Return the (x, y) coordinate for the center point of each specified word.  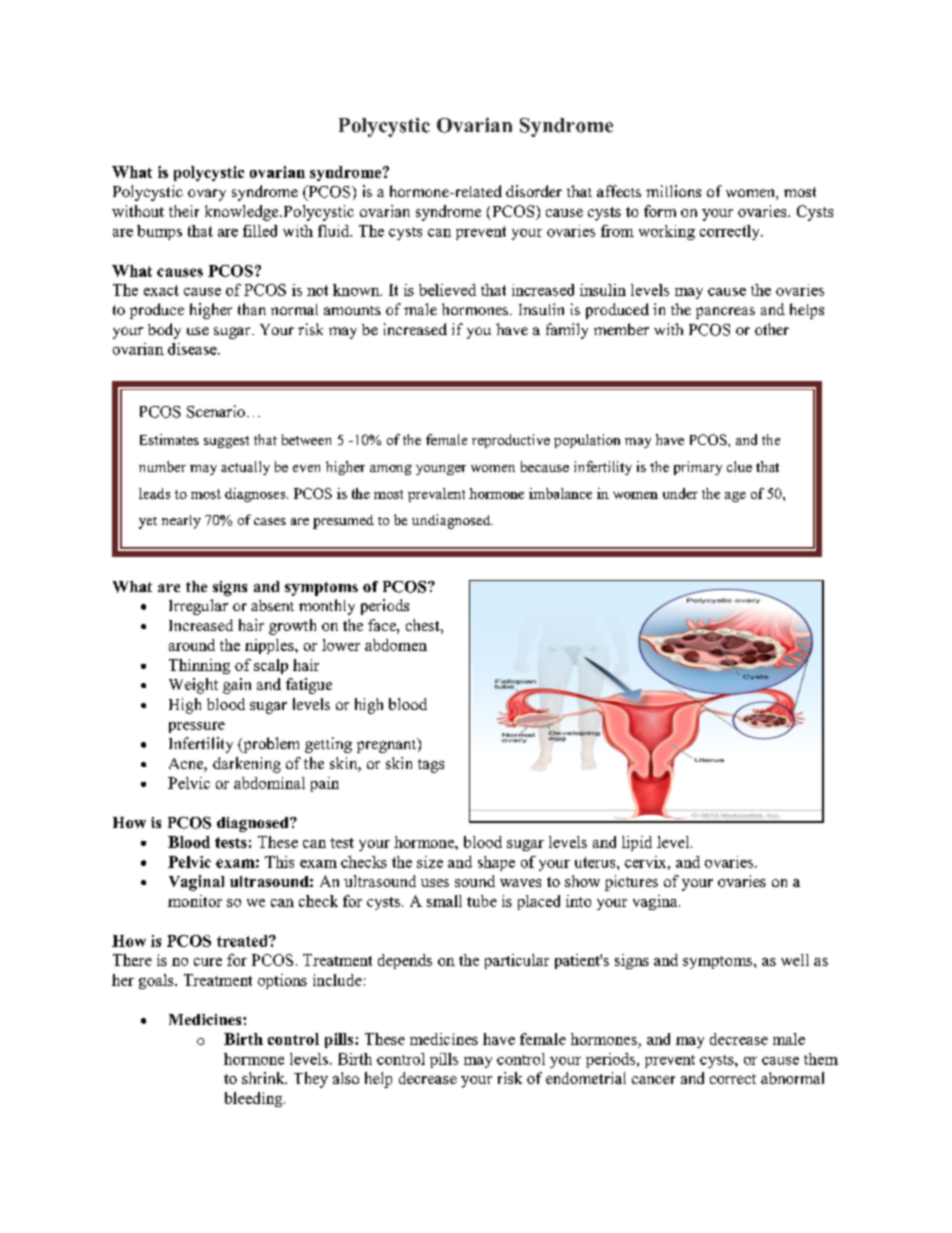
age (735, 497)
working (667, 232)
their (184, 211)
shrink (264, 1078)
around (192, 645)
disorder (534, 191)
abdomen (396, 645)
